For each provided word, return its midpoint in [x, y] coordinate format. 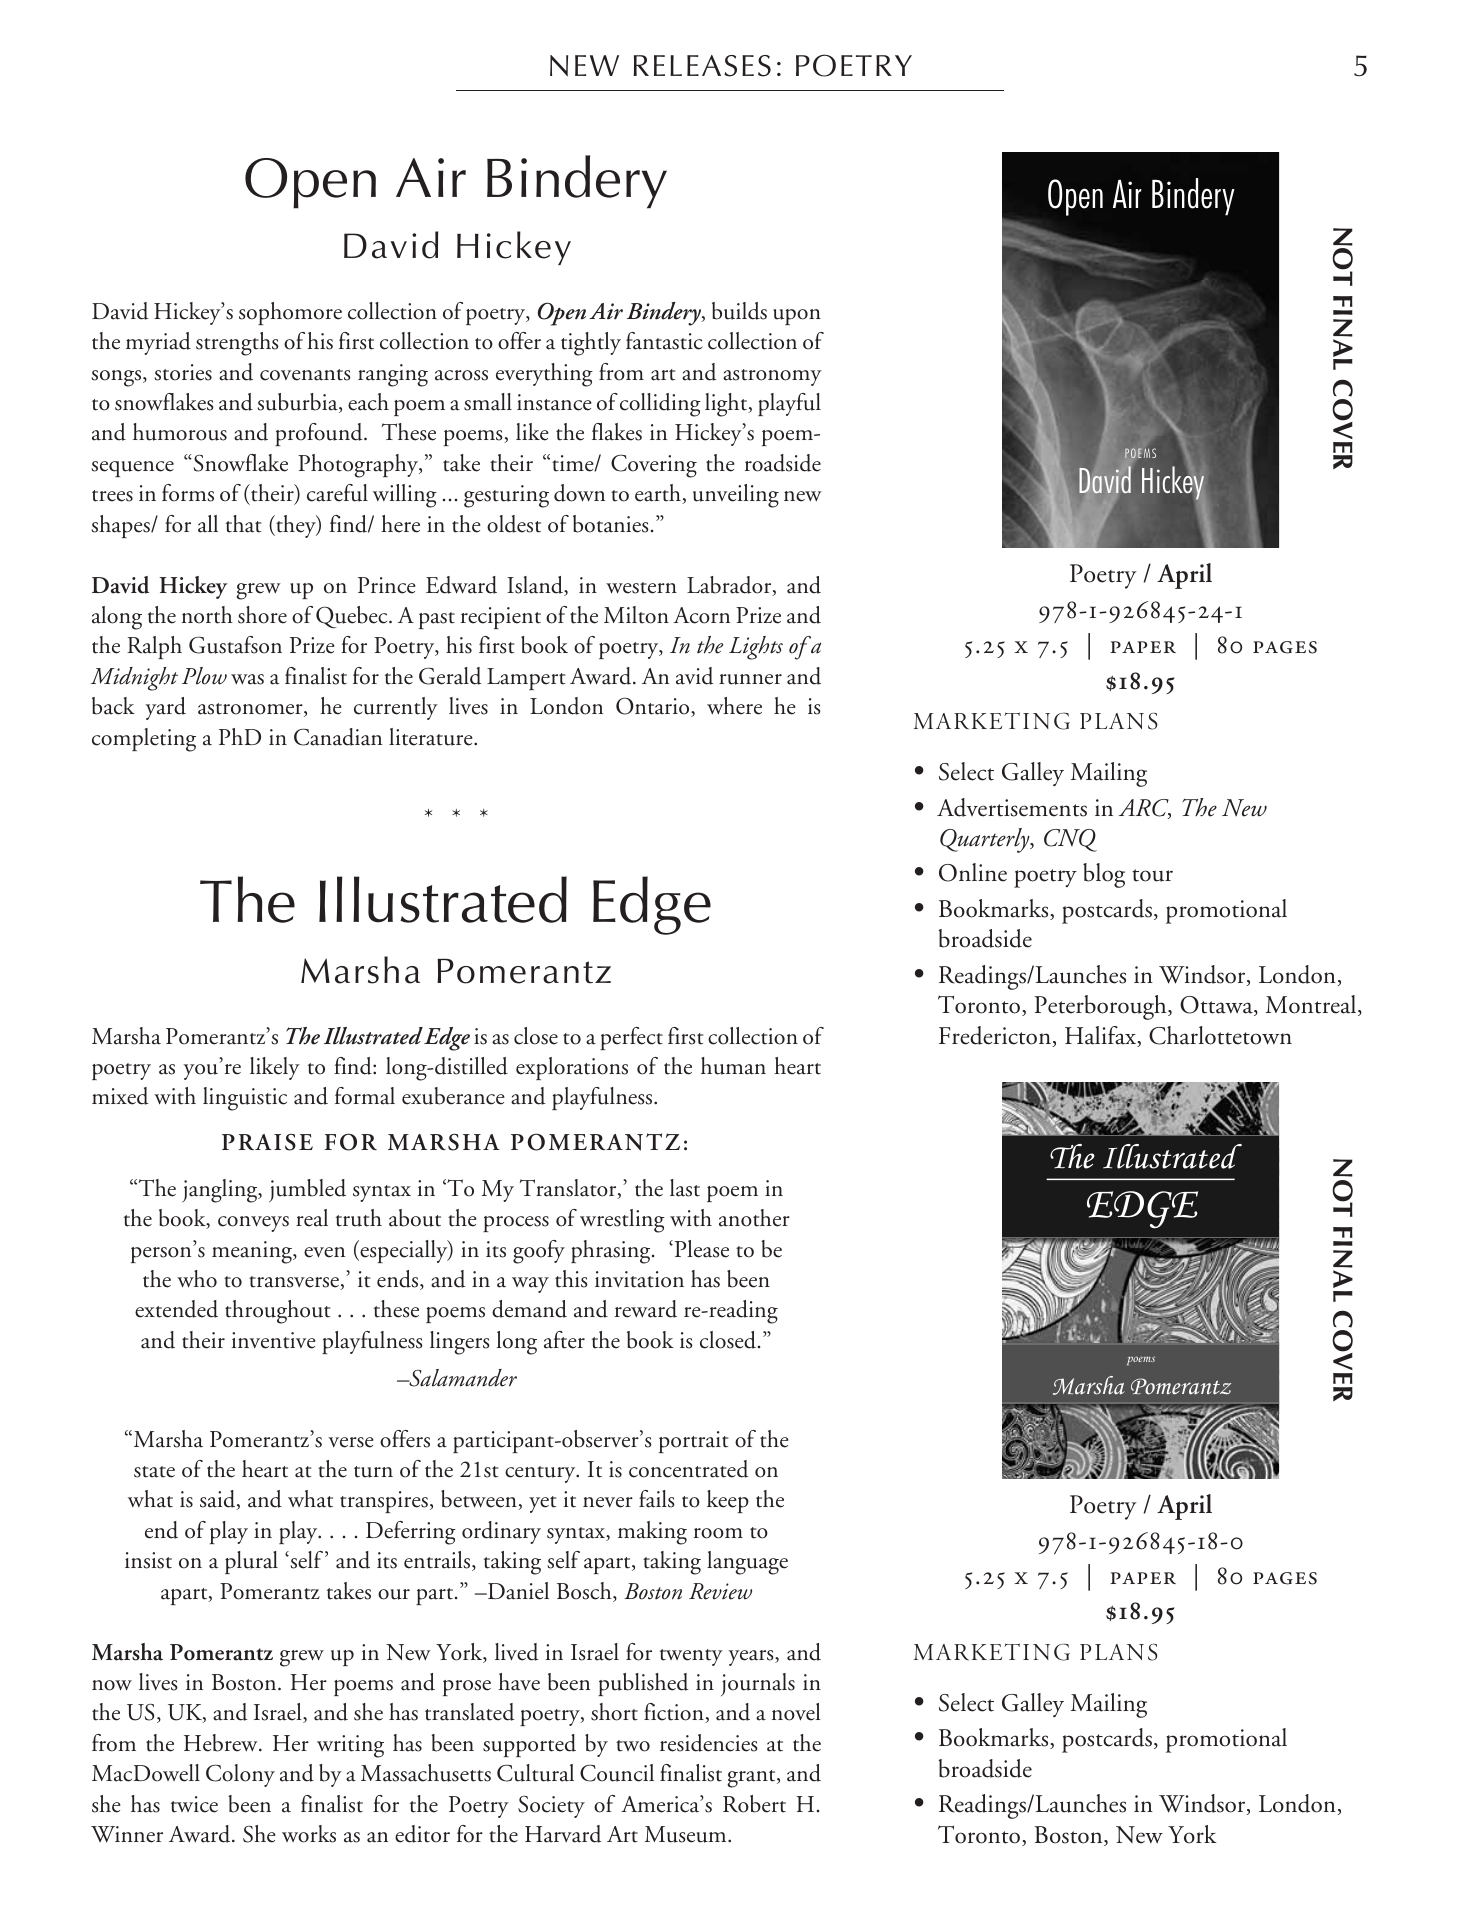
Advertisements [1012, 807]
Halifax [1102, 1036]
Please [700, 1249]
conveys [253, 1224]
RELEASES [702, 66]
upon [797, 317]
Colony [240, 1775]
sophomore [290, 313]
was [247, 679]
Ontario [654, 707]
